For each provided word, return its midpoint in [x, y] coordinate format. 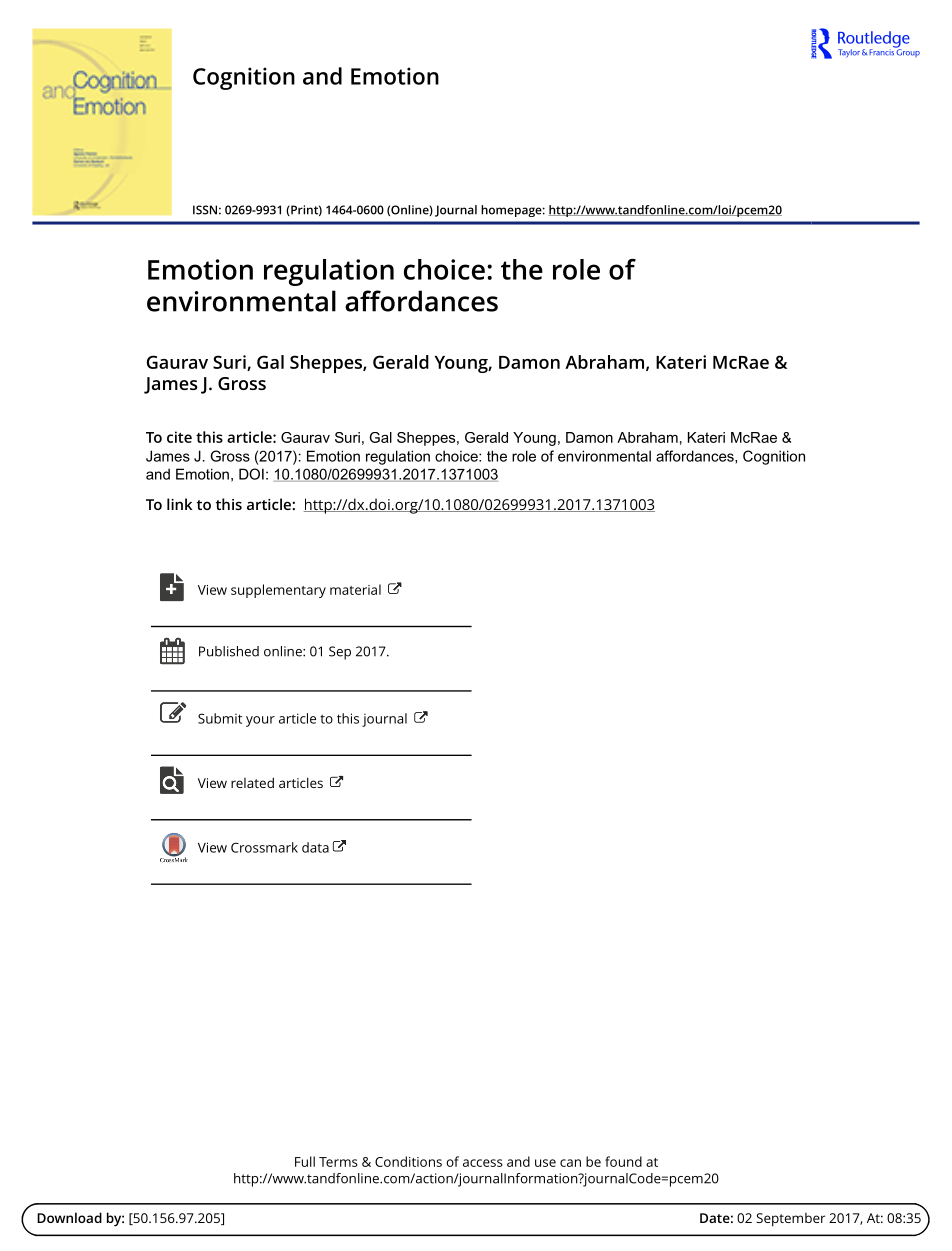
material [355, 589]
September [790, 1220]
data [315, 847]
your [260, 721]
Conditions [408, 1161]
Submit [220, 718]
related [252, 782]
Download [69, 1217]
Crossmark [264, 847]
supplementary [278, 591]
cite [179, 437]
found [623, 1161]
